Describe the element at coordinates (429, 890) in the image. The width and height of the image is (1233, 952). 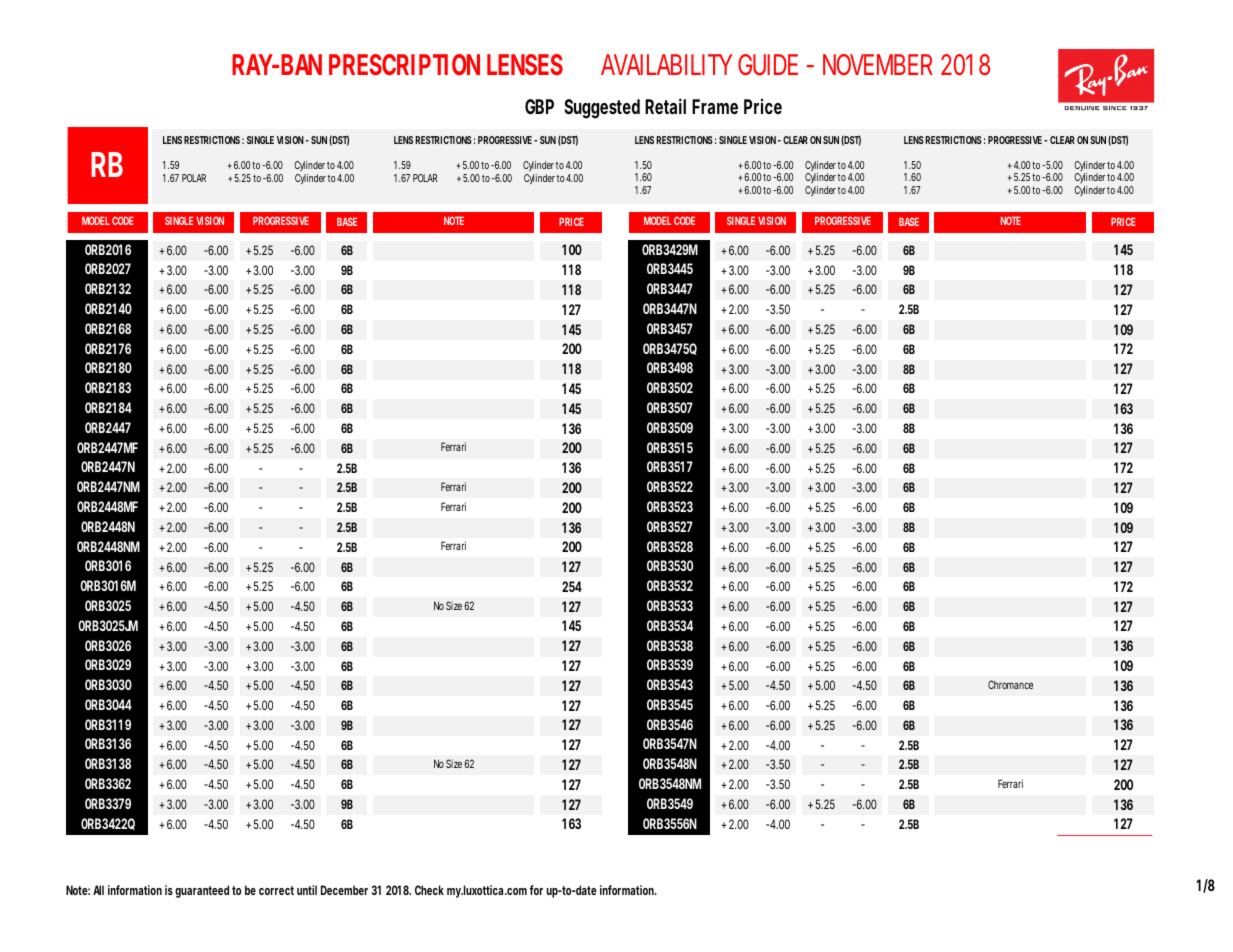
I see `Check` at that location.
